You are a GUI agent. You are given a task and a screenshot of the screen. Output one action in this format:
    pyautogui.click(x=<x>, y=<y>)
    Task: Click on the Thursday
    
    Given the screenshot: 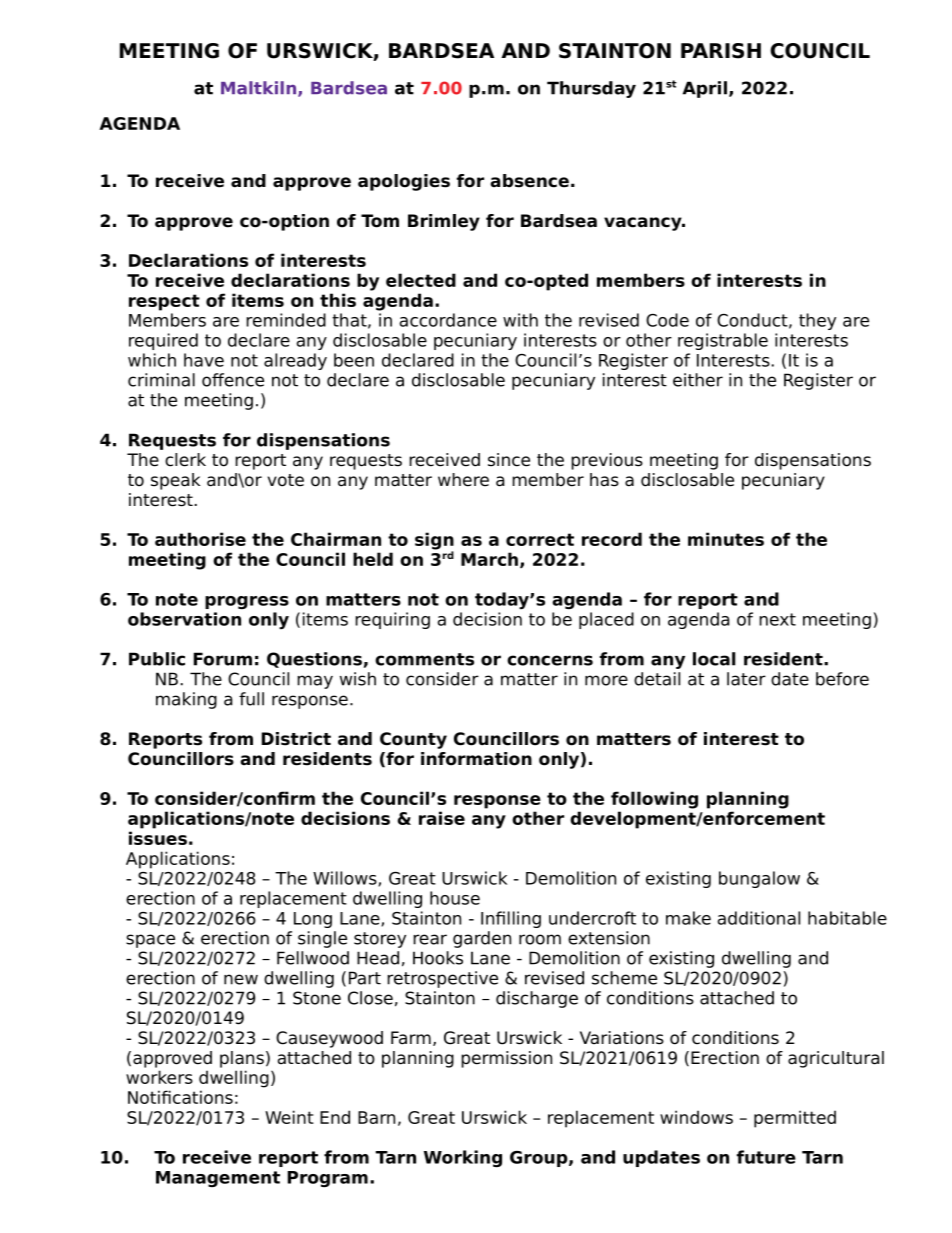 What is the action you would take?
    pyautogui.click(x=591, y=89)
